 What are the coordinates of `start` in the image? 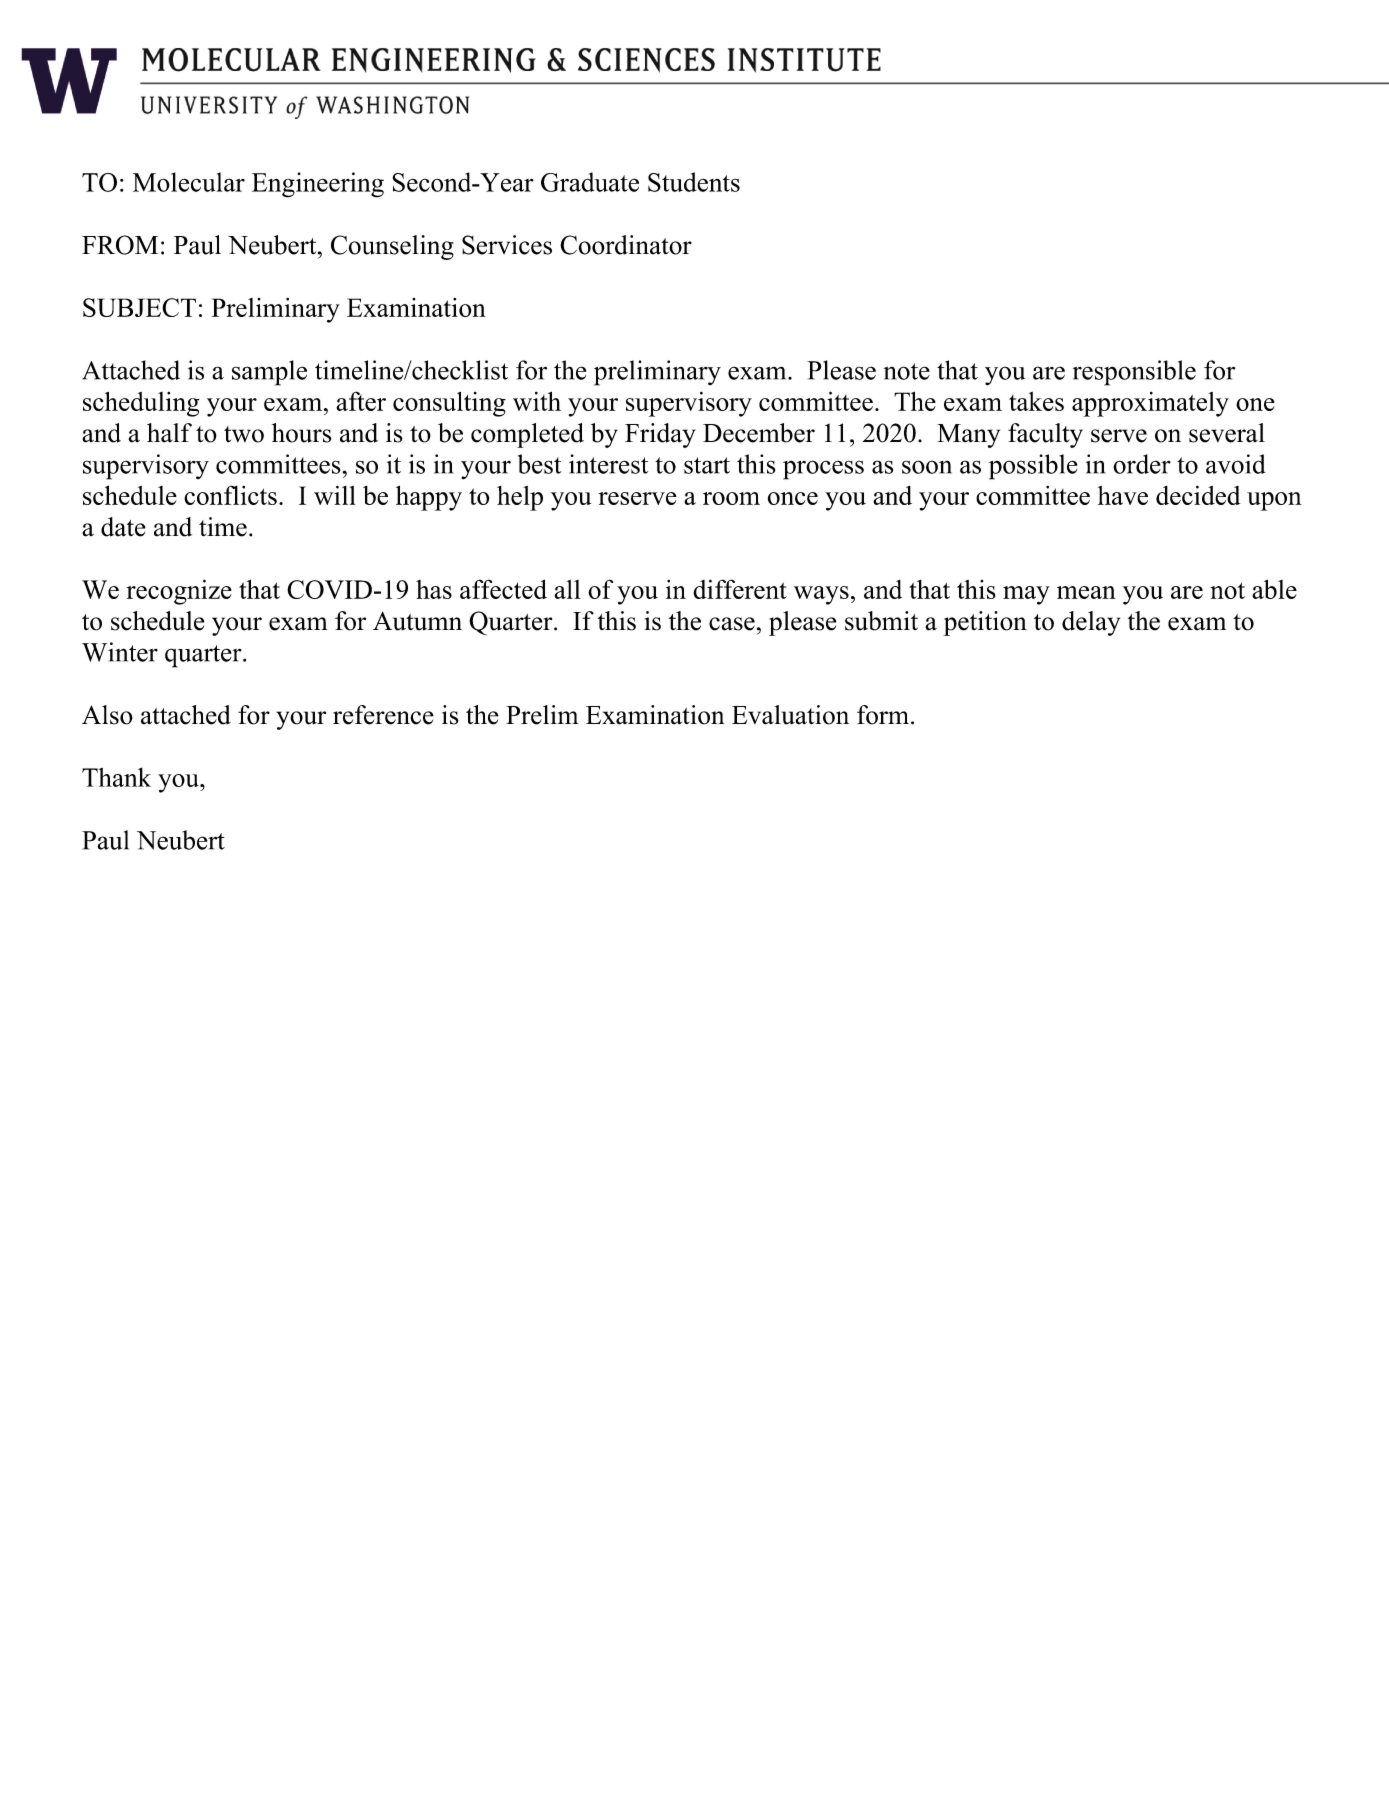 It's located at (707, 465).
